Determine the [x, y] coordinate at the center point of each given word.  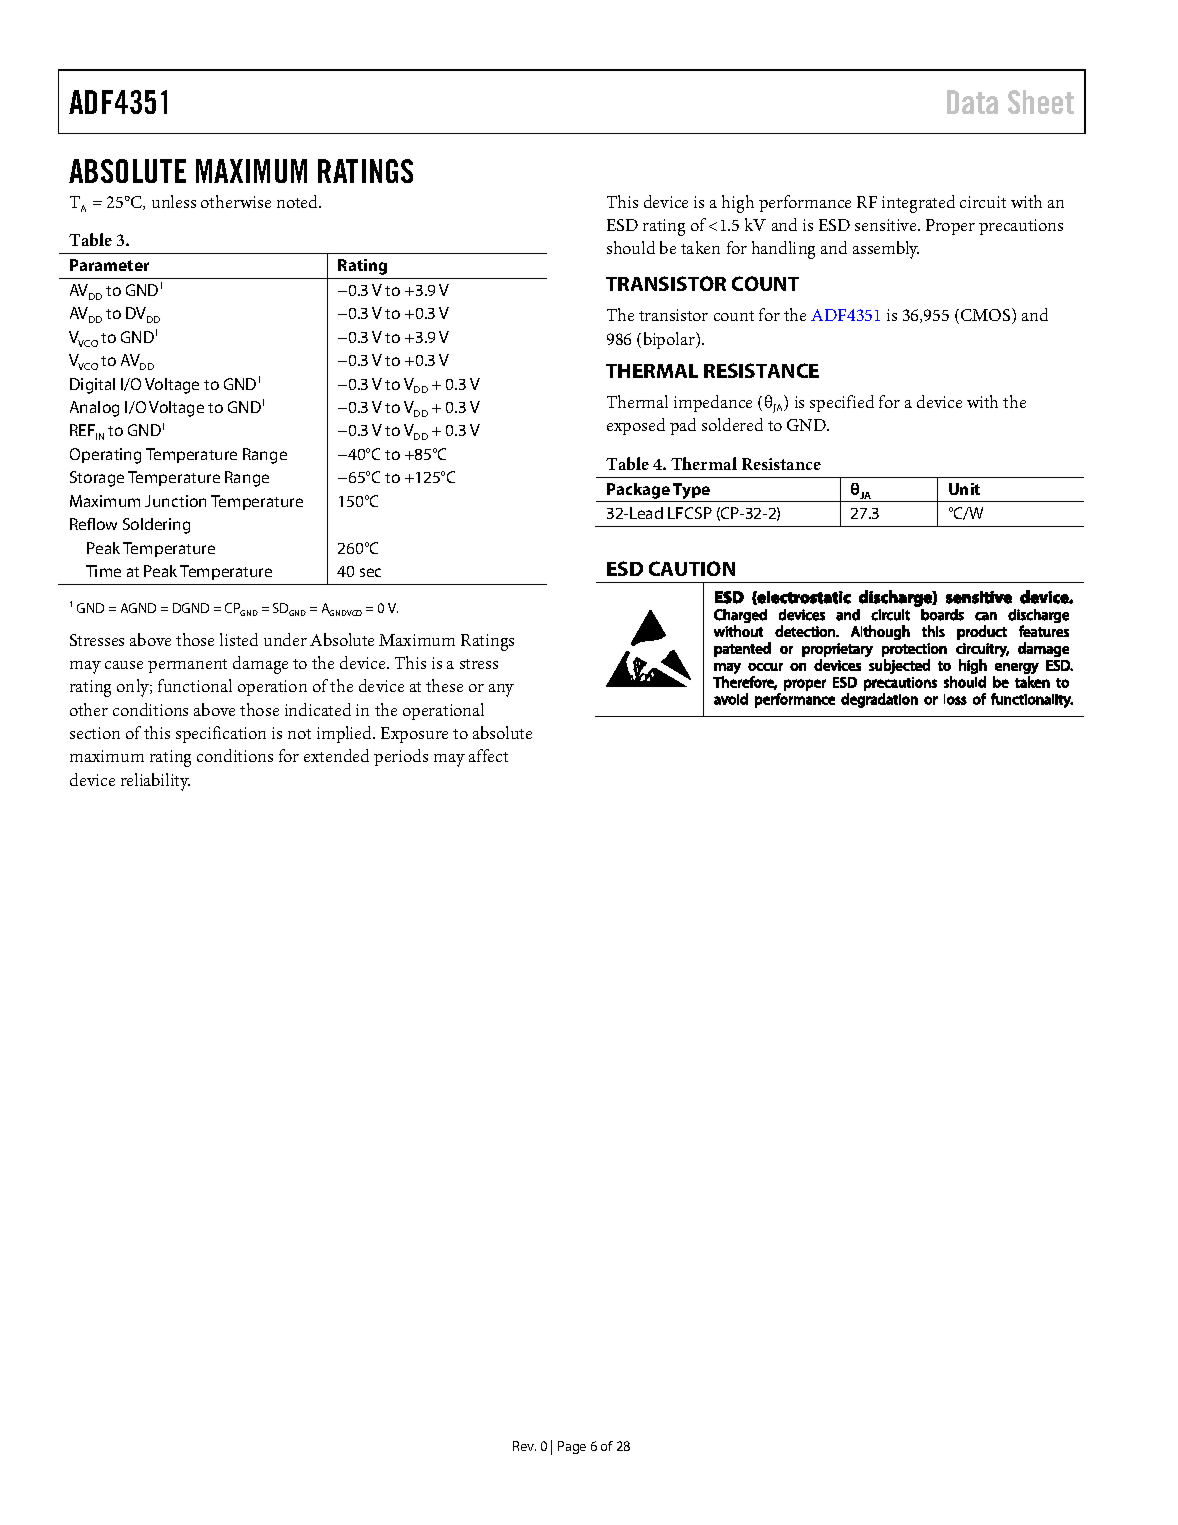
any [501, 690]
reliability [155, 782]
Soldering [156, 526]
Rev [524, 1446]
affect [488, 755]
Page [572, 1447]
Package [638, 491]
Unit [964, 489]
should [631, 247]
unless [174, 201]
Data [972, 102]
